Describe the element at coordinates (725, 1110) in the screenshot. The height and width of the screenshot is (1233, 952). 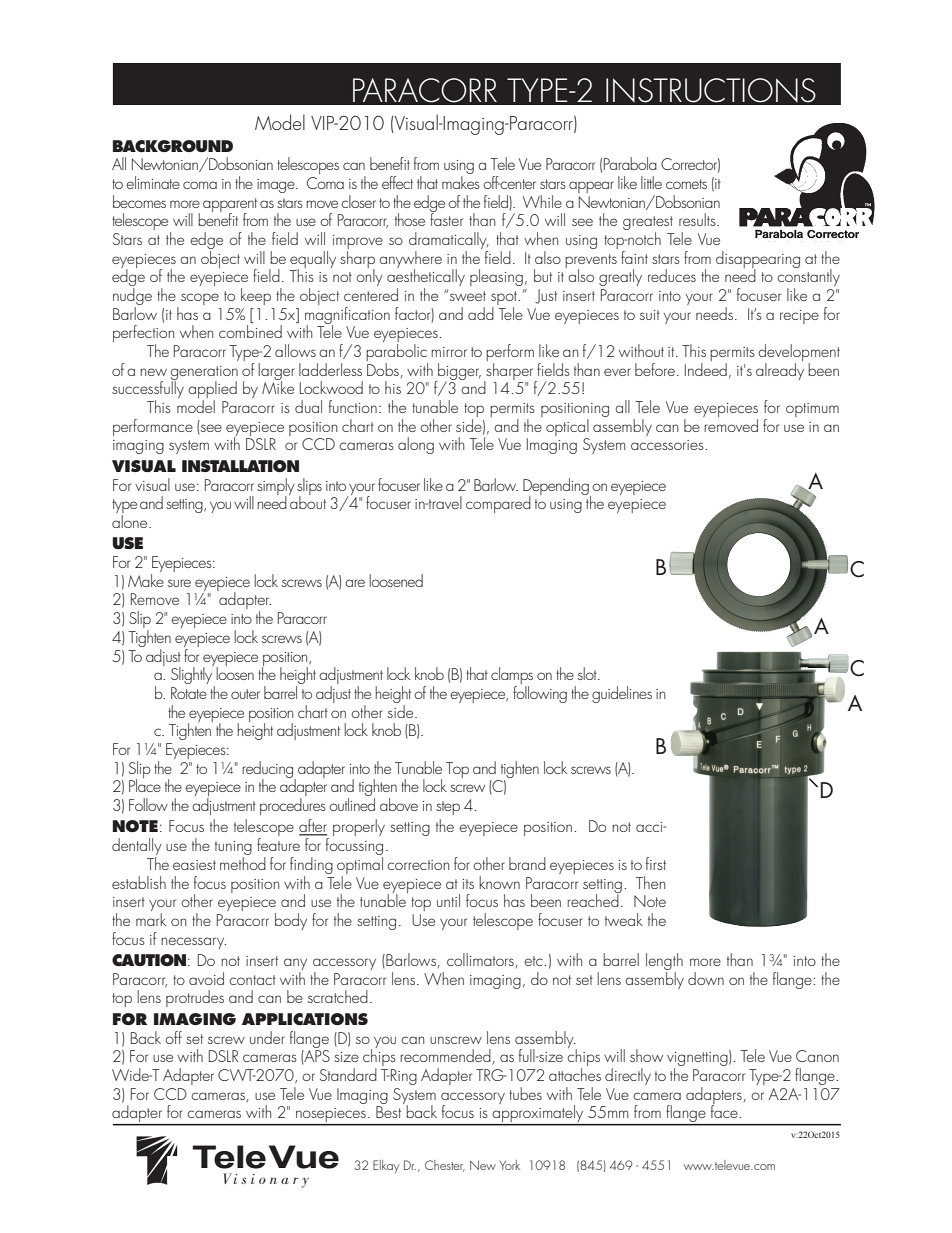
I see `face` at that location.
